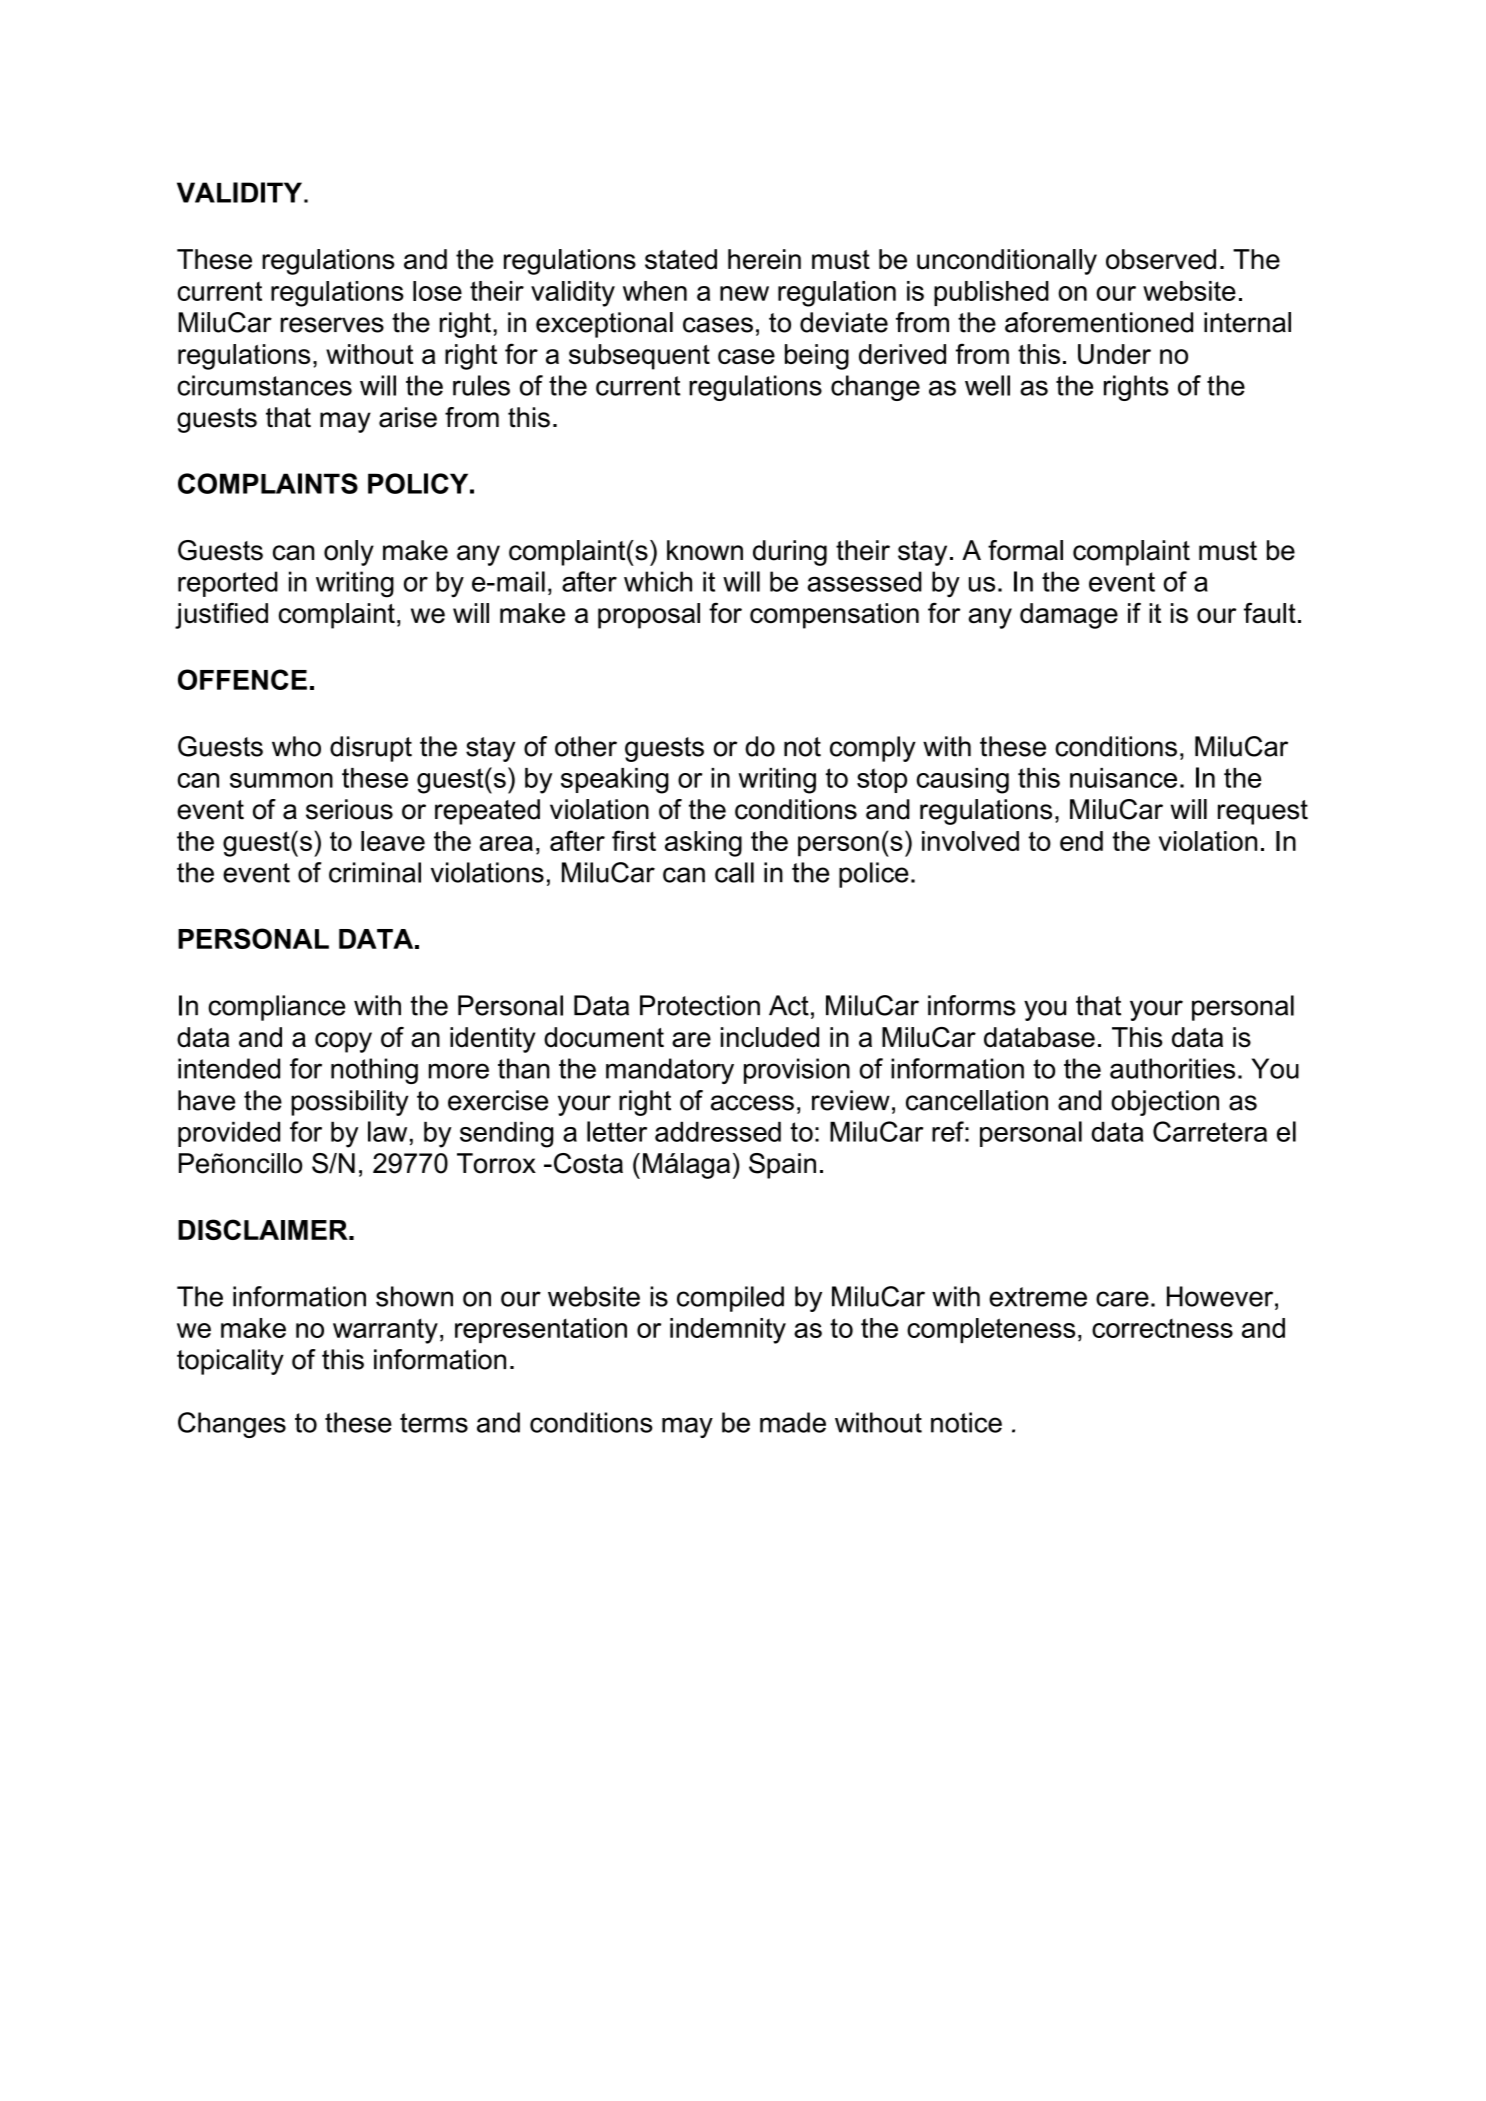 Image resolution: width=1486 pixels, height=2101 pixels. What do you see at coordinates (752, 1103) in the page?
I see `access` at bounding box center [752, 1103].
